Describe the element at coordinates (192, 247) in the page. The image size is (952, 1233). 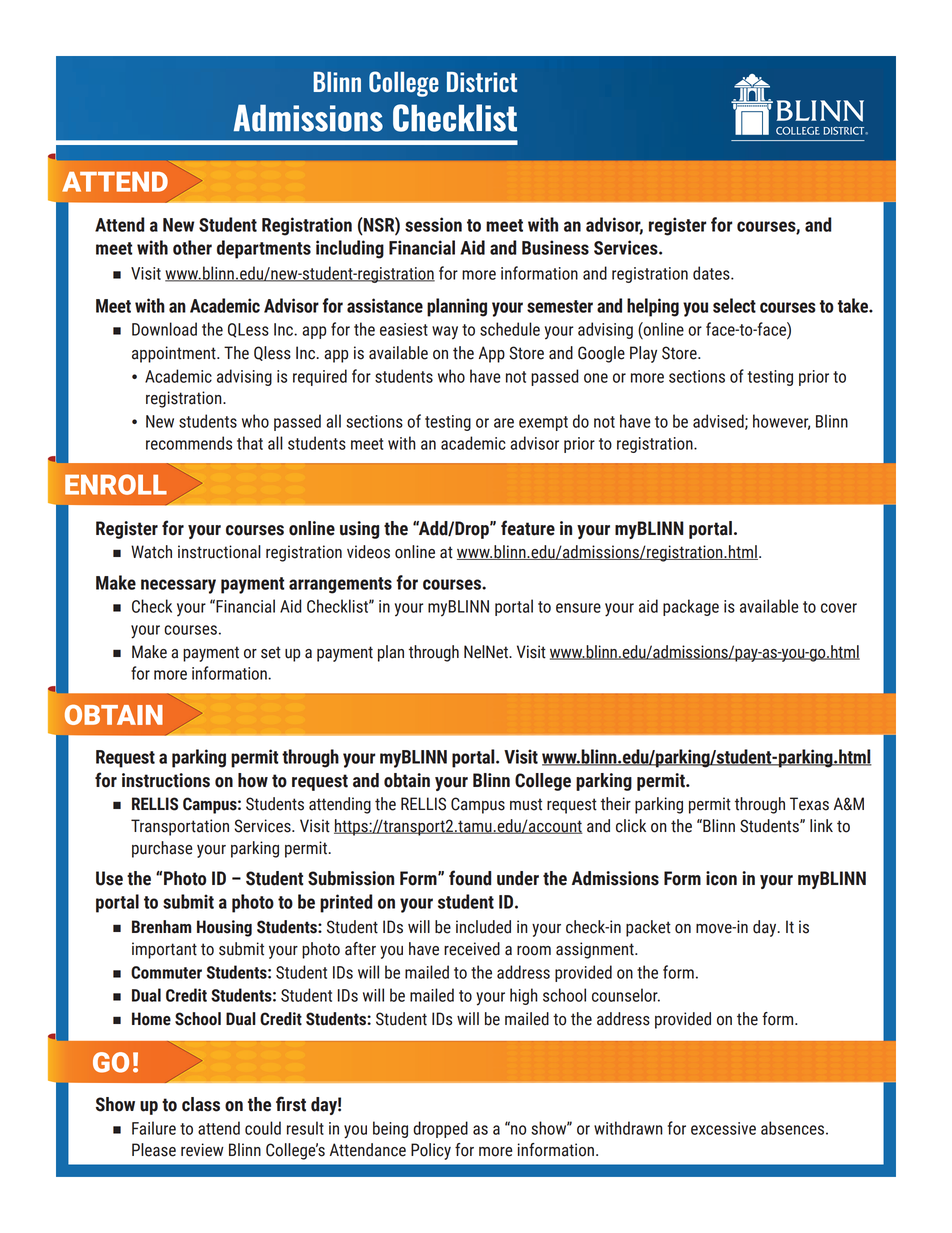
I see `other` at that location.
